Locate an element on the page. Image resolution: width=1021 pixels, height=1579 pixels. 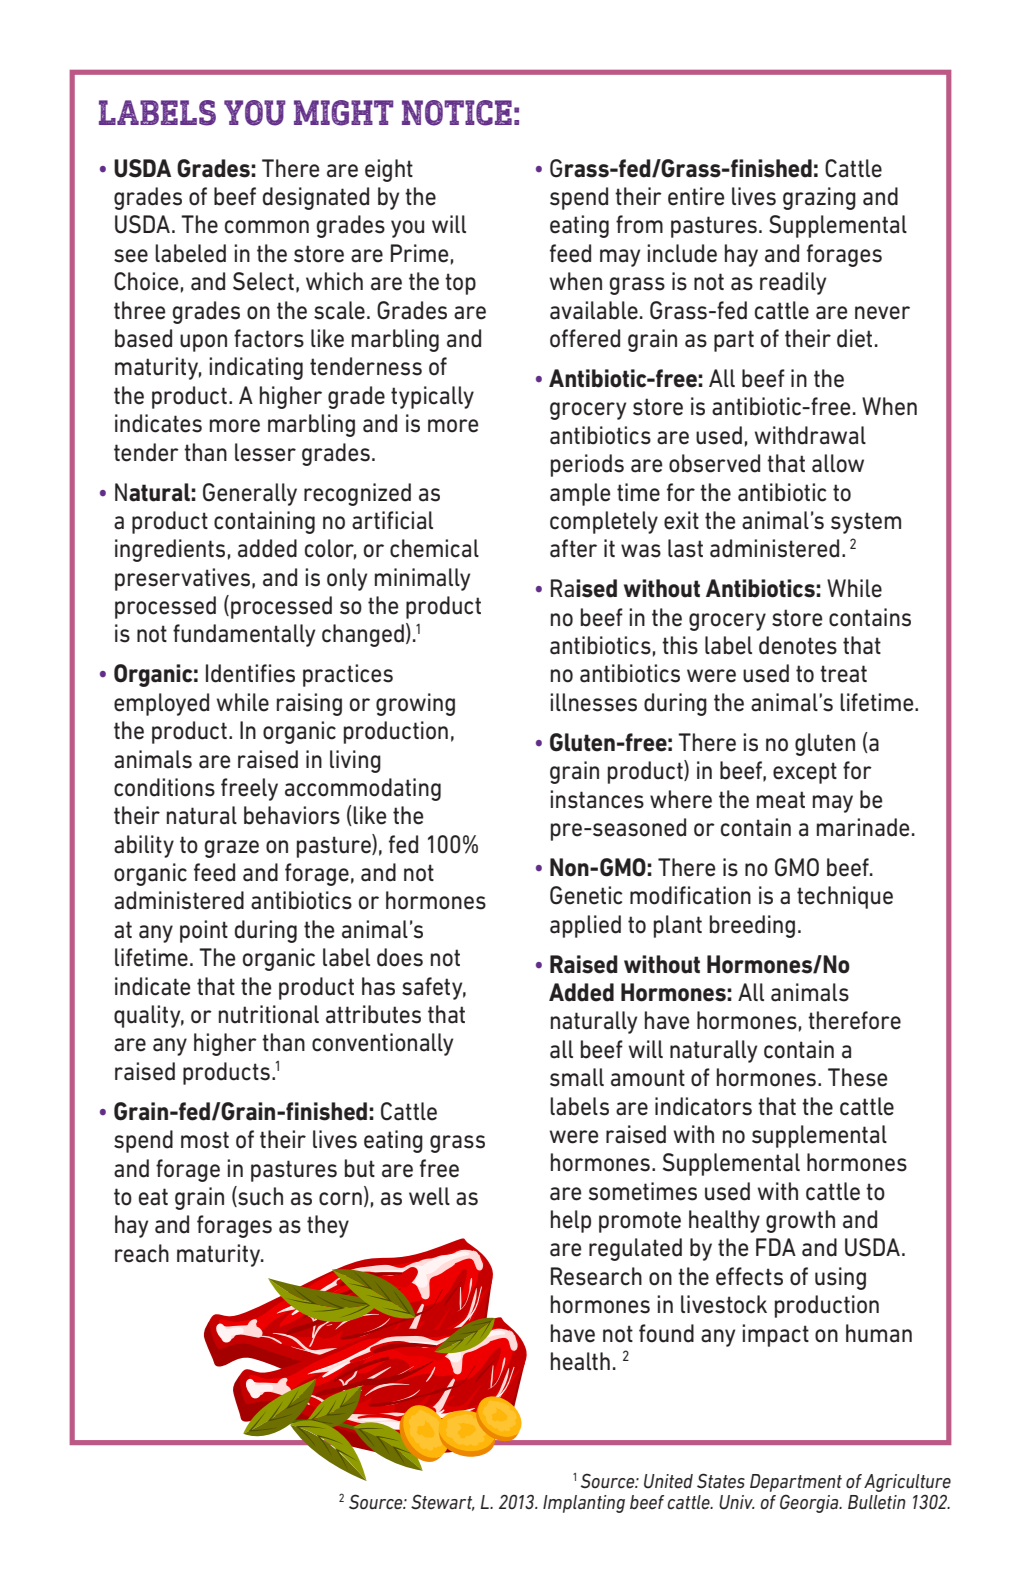
common is located at coordinates (267, 227).
